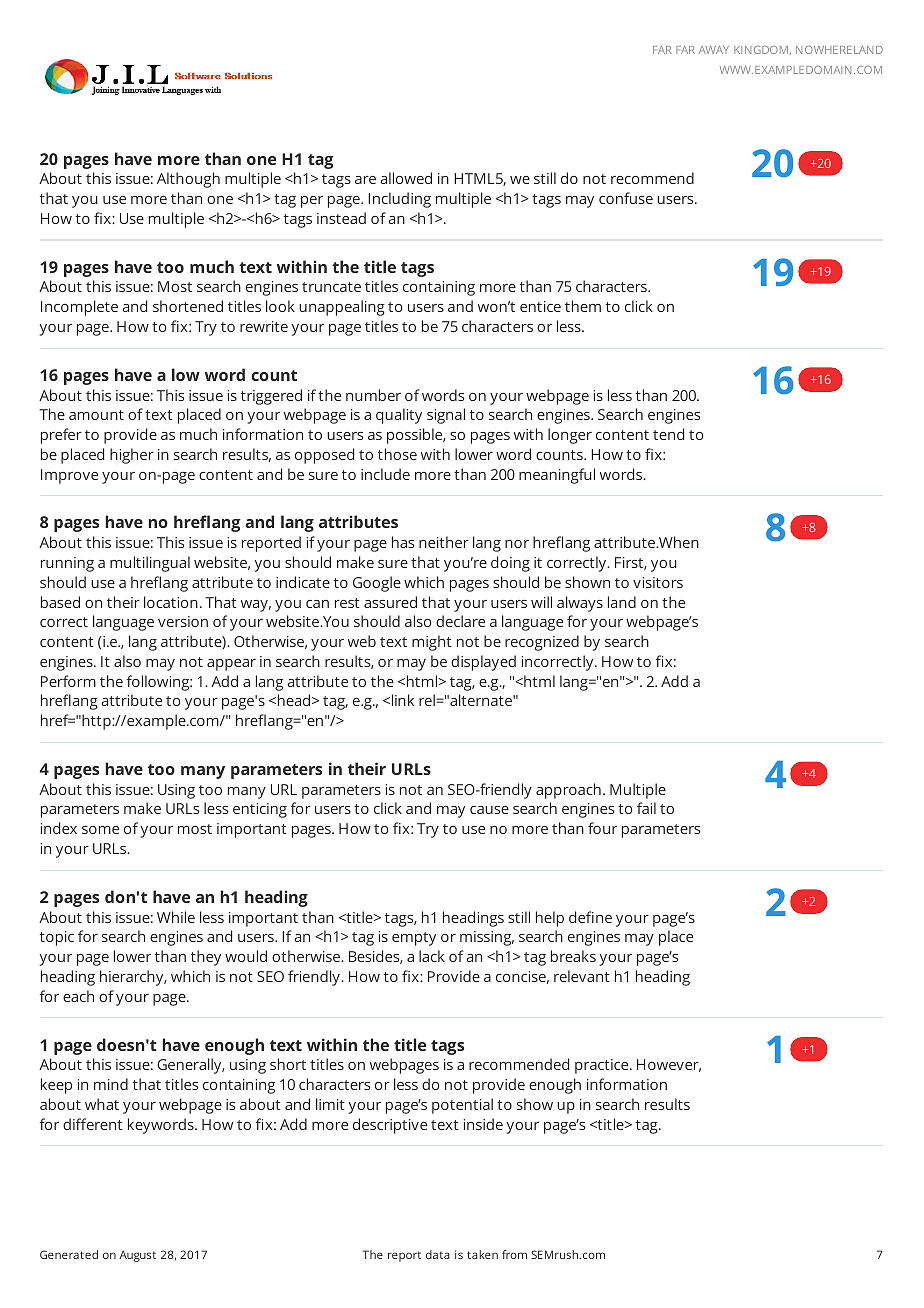 The height and width of the document is (1308, 924). What do you see at coordinates (188, 180) in the document?
I see `Although` at bounding box center [188, 180].
